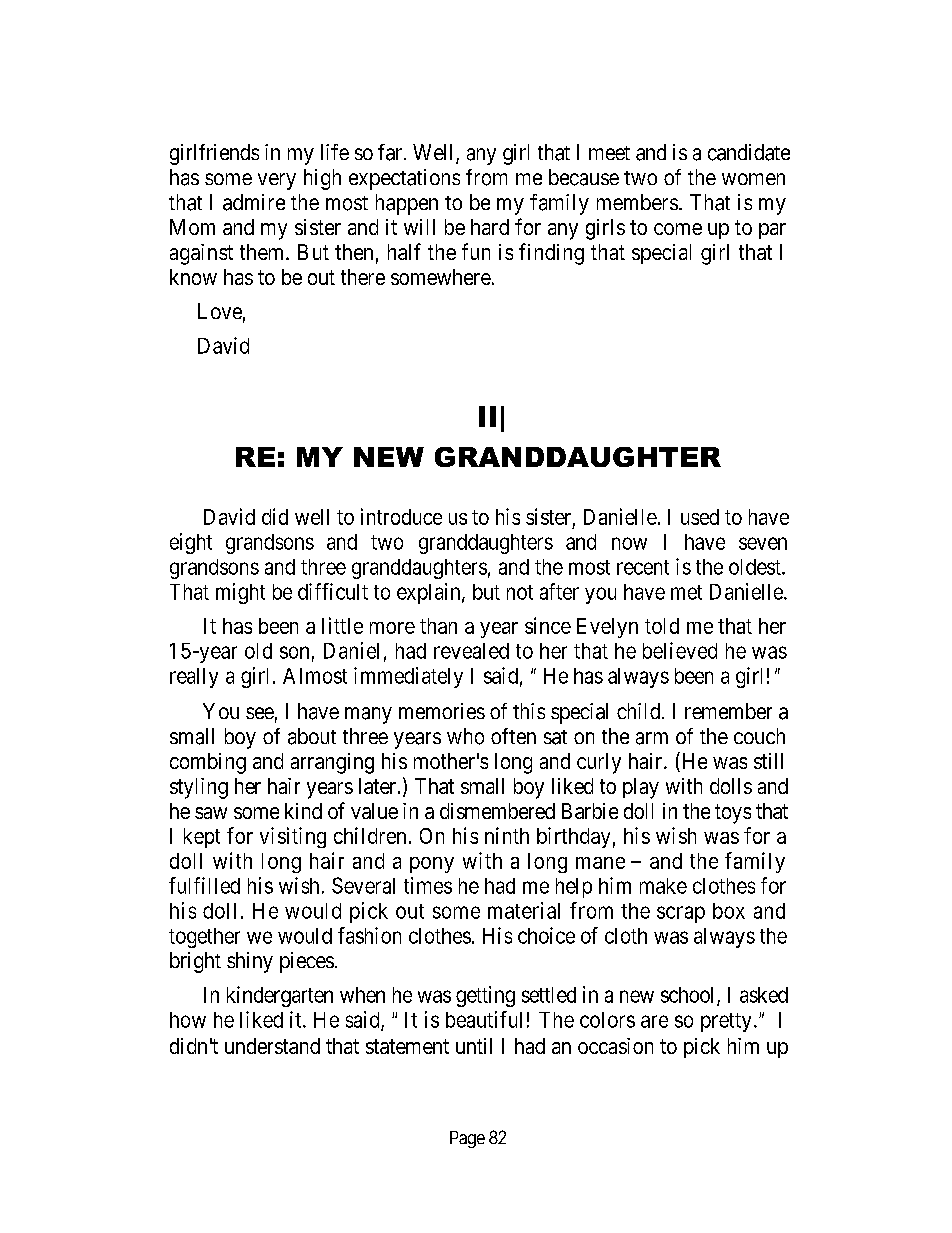 The image size is (952, 1233). Describe the element at coordinates (272, 1046) in the page. I see `understand` at that location.
